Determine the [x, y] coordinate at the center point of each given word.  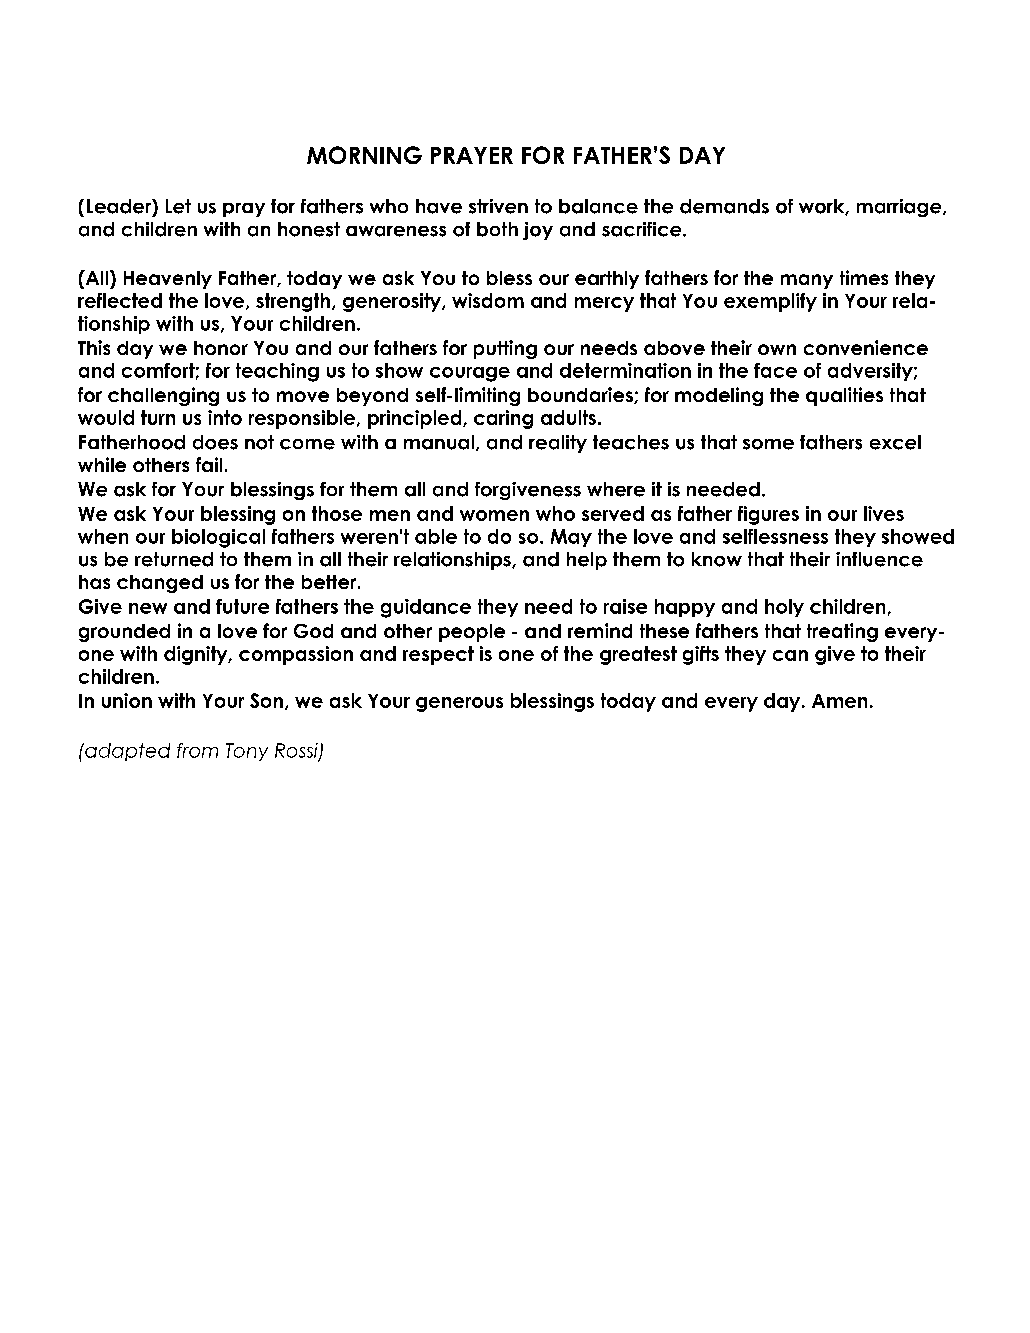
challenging [163, 396]
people [472, 633]
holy [784, 608]
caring [503, 419]
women [494, 515]
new [148, 608]
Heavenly [168, 280]
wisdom [488, 300]
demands [724, 206]
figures [768, 515]
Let [178, 206]
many [807, 281]
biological [218, 538]
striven [498, 206]
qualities [844, 396]
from [197, 750]
